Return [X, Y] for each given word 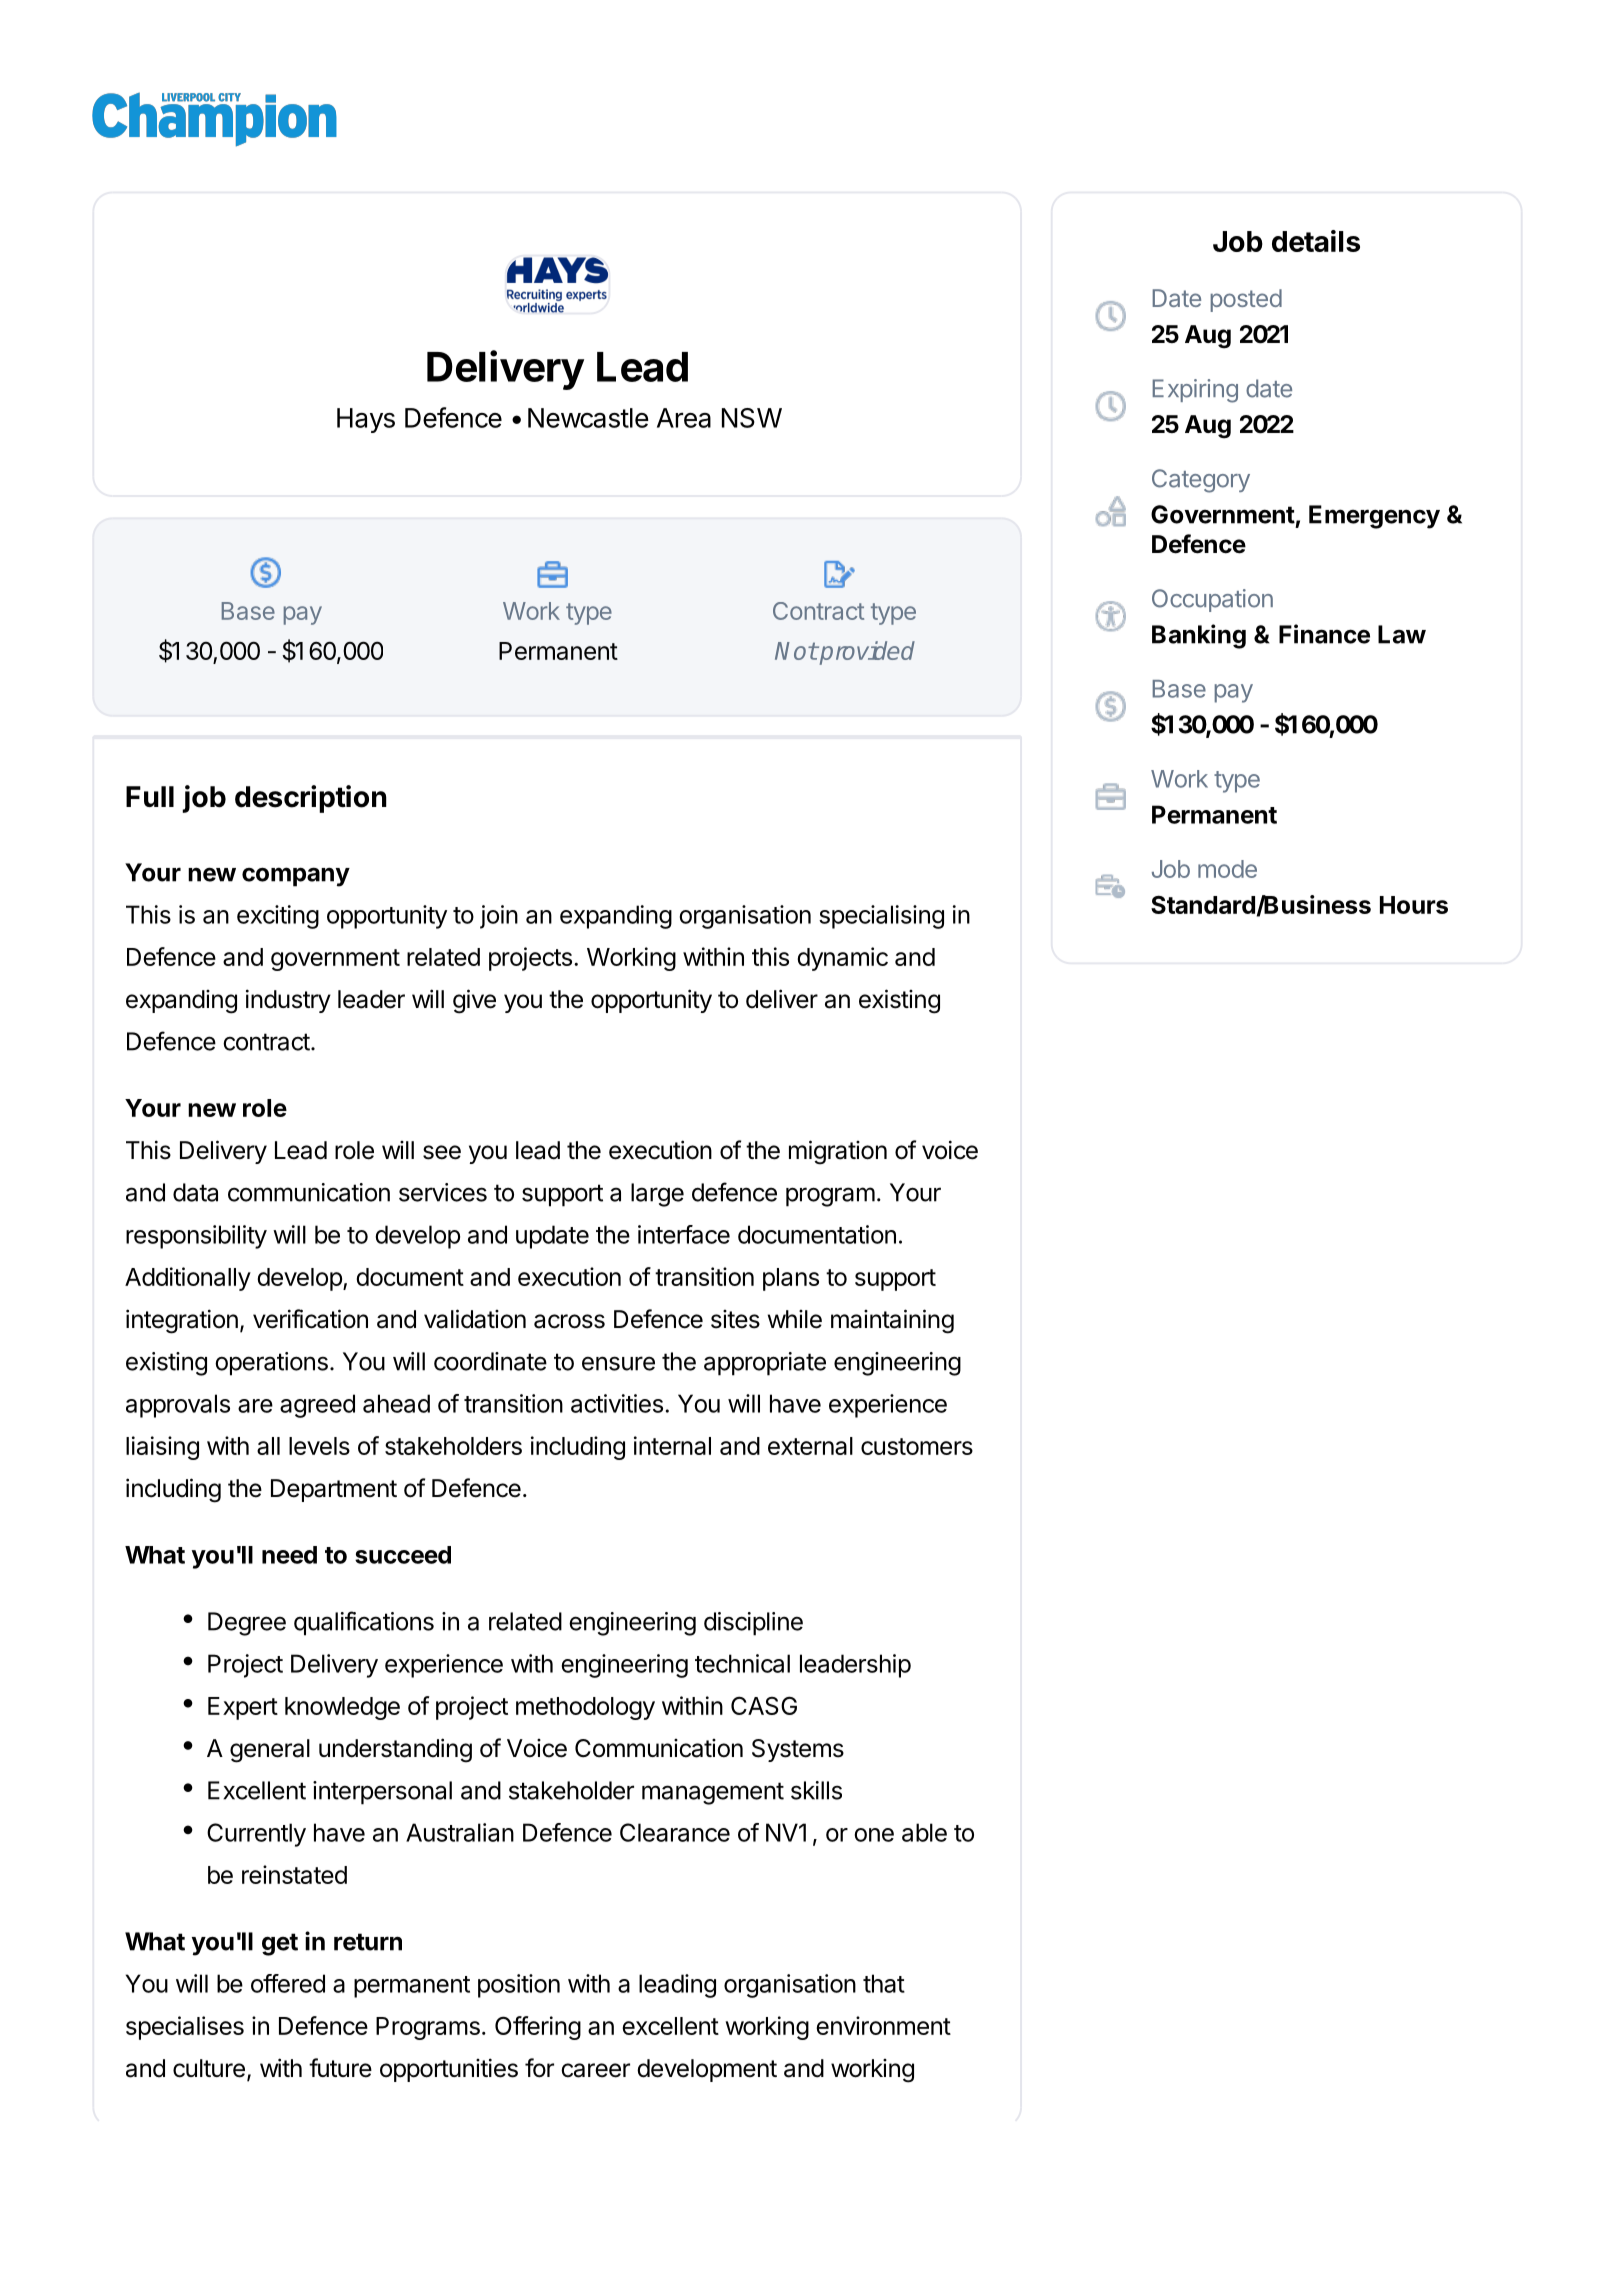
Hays [366, 420]
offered [288, 1983]
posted [1246, 300]
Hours [1414, 905]
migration [838, 1152]
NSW [752, 418]
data [195, 1192]
